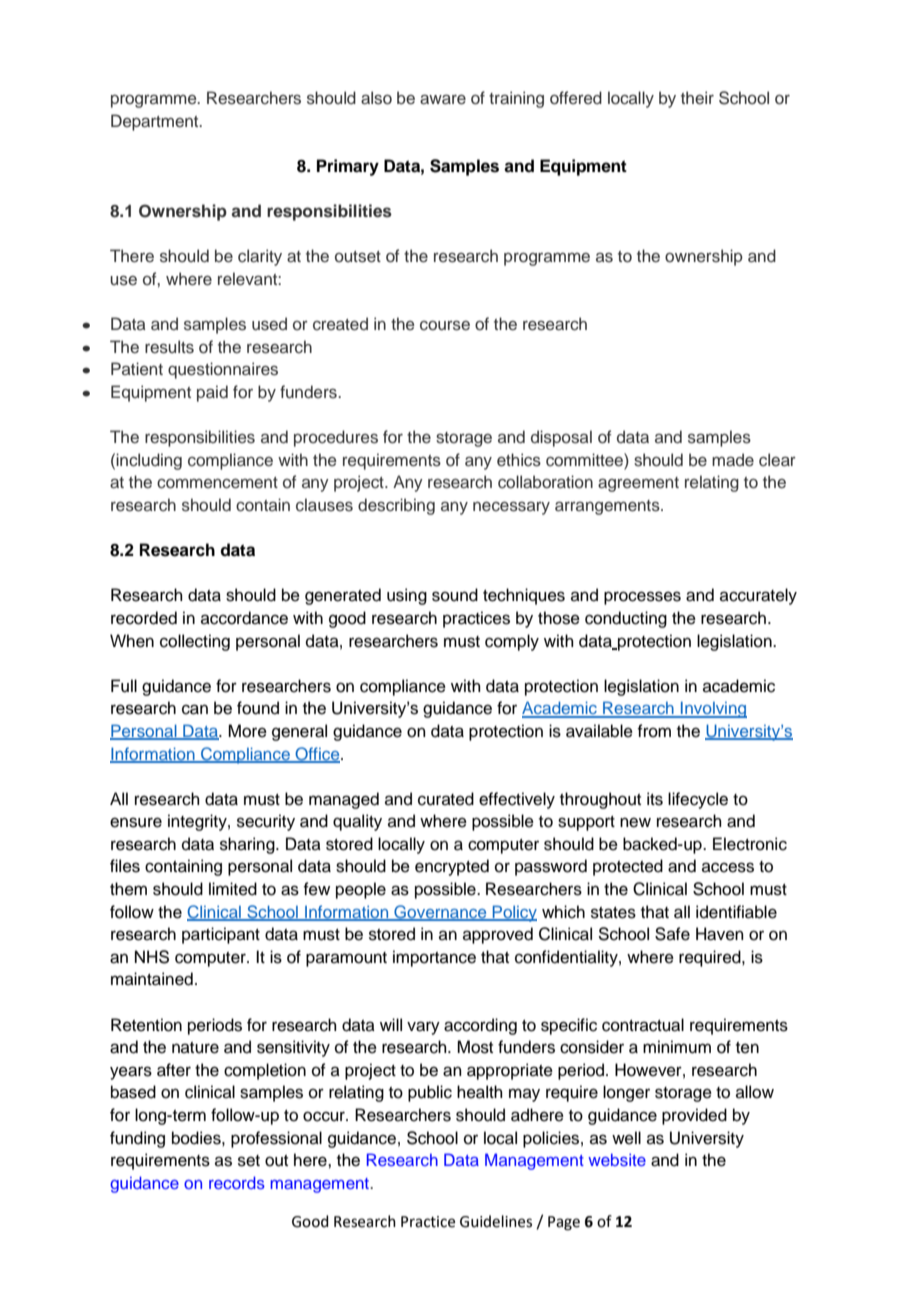  Describe the element at coordinates (237, 1182) in the screenshot. I see `records` at that location.
